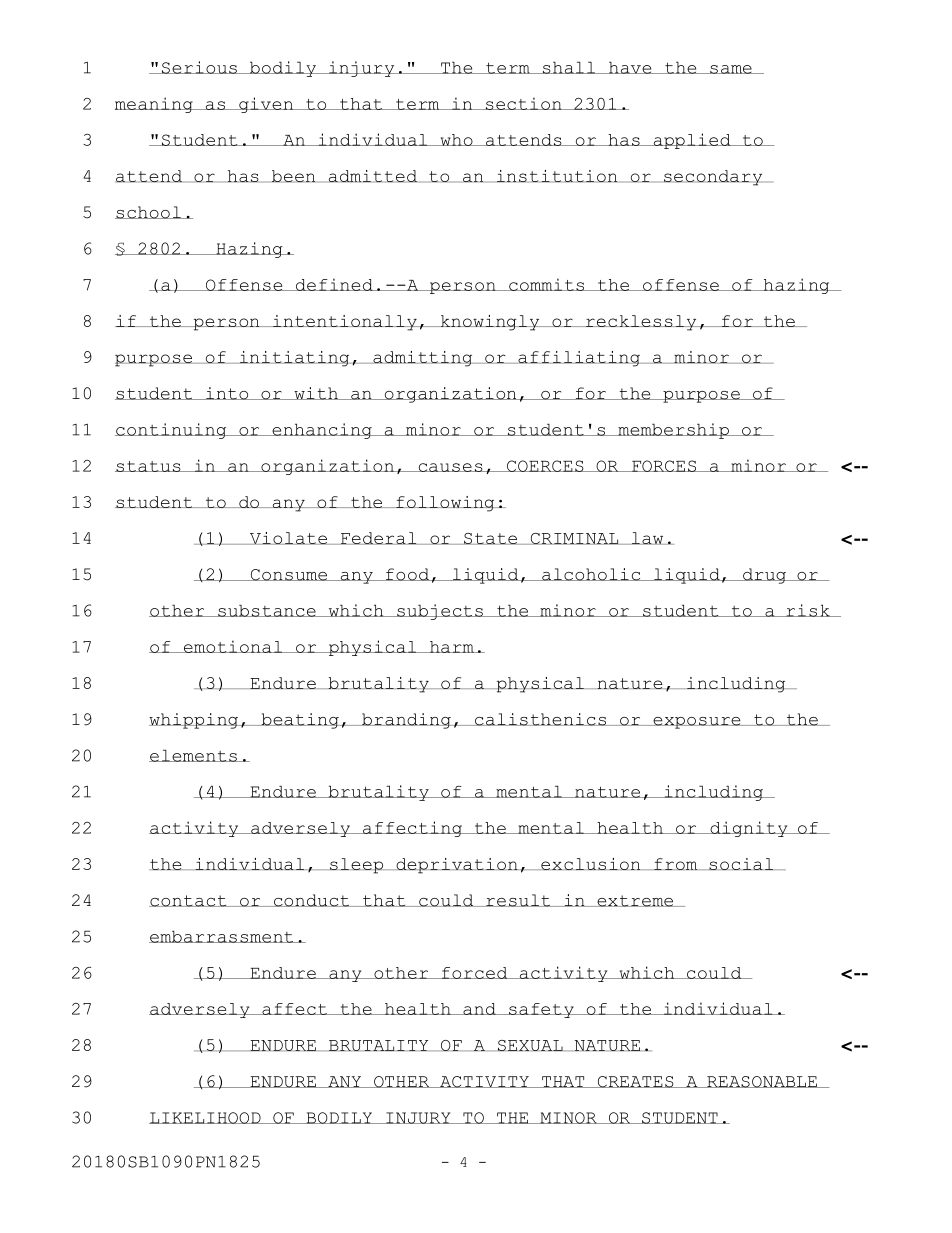  Describe the element at coordinates (227, 393) in the document. I see `into` at that location.
